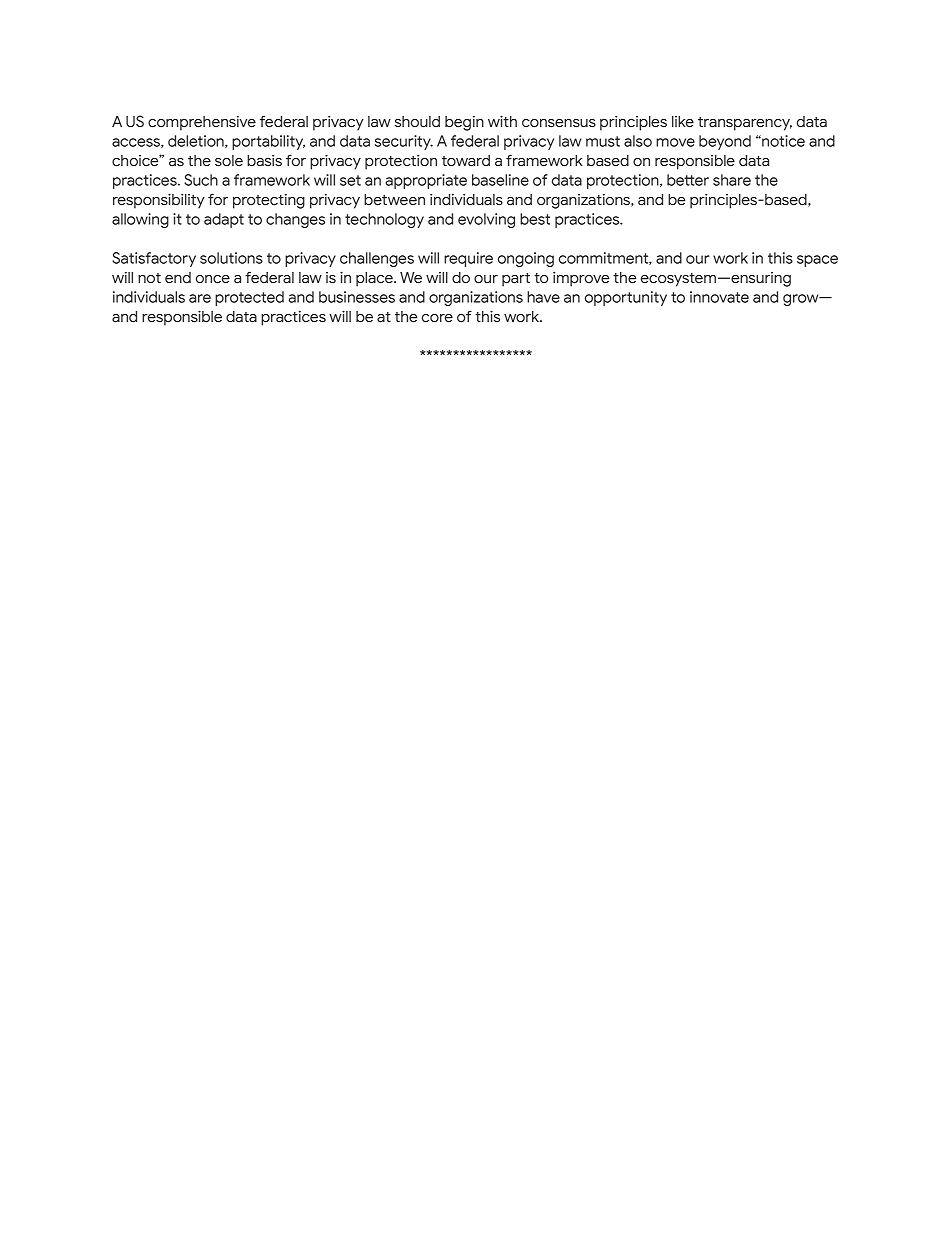 The height and width of the screenshot is (1233, 952). I want to click on core, so click(437, 318).
